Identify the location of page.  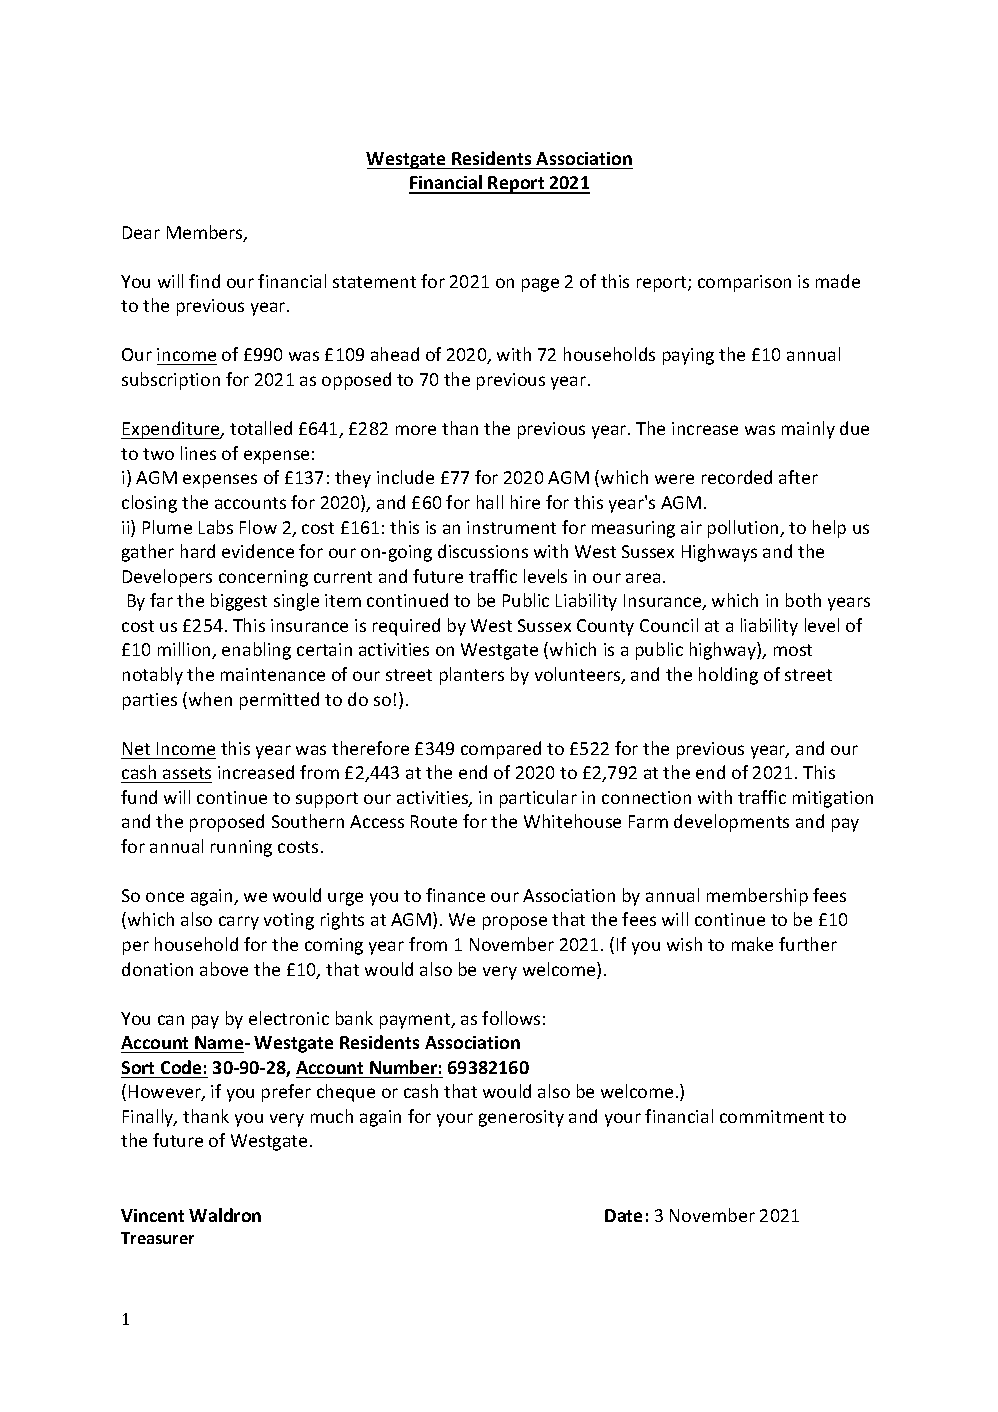
(540, 285).
